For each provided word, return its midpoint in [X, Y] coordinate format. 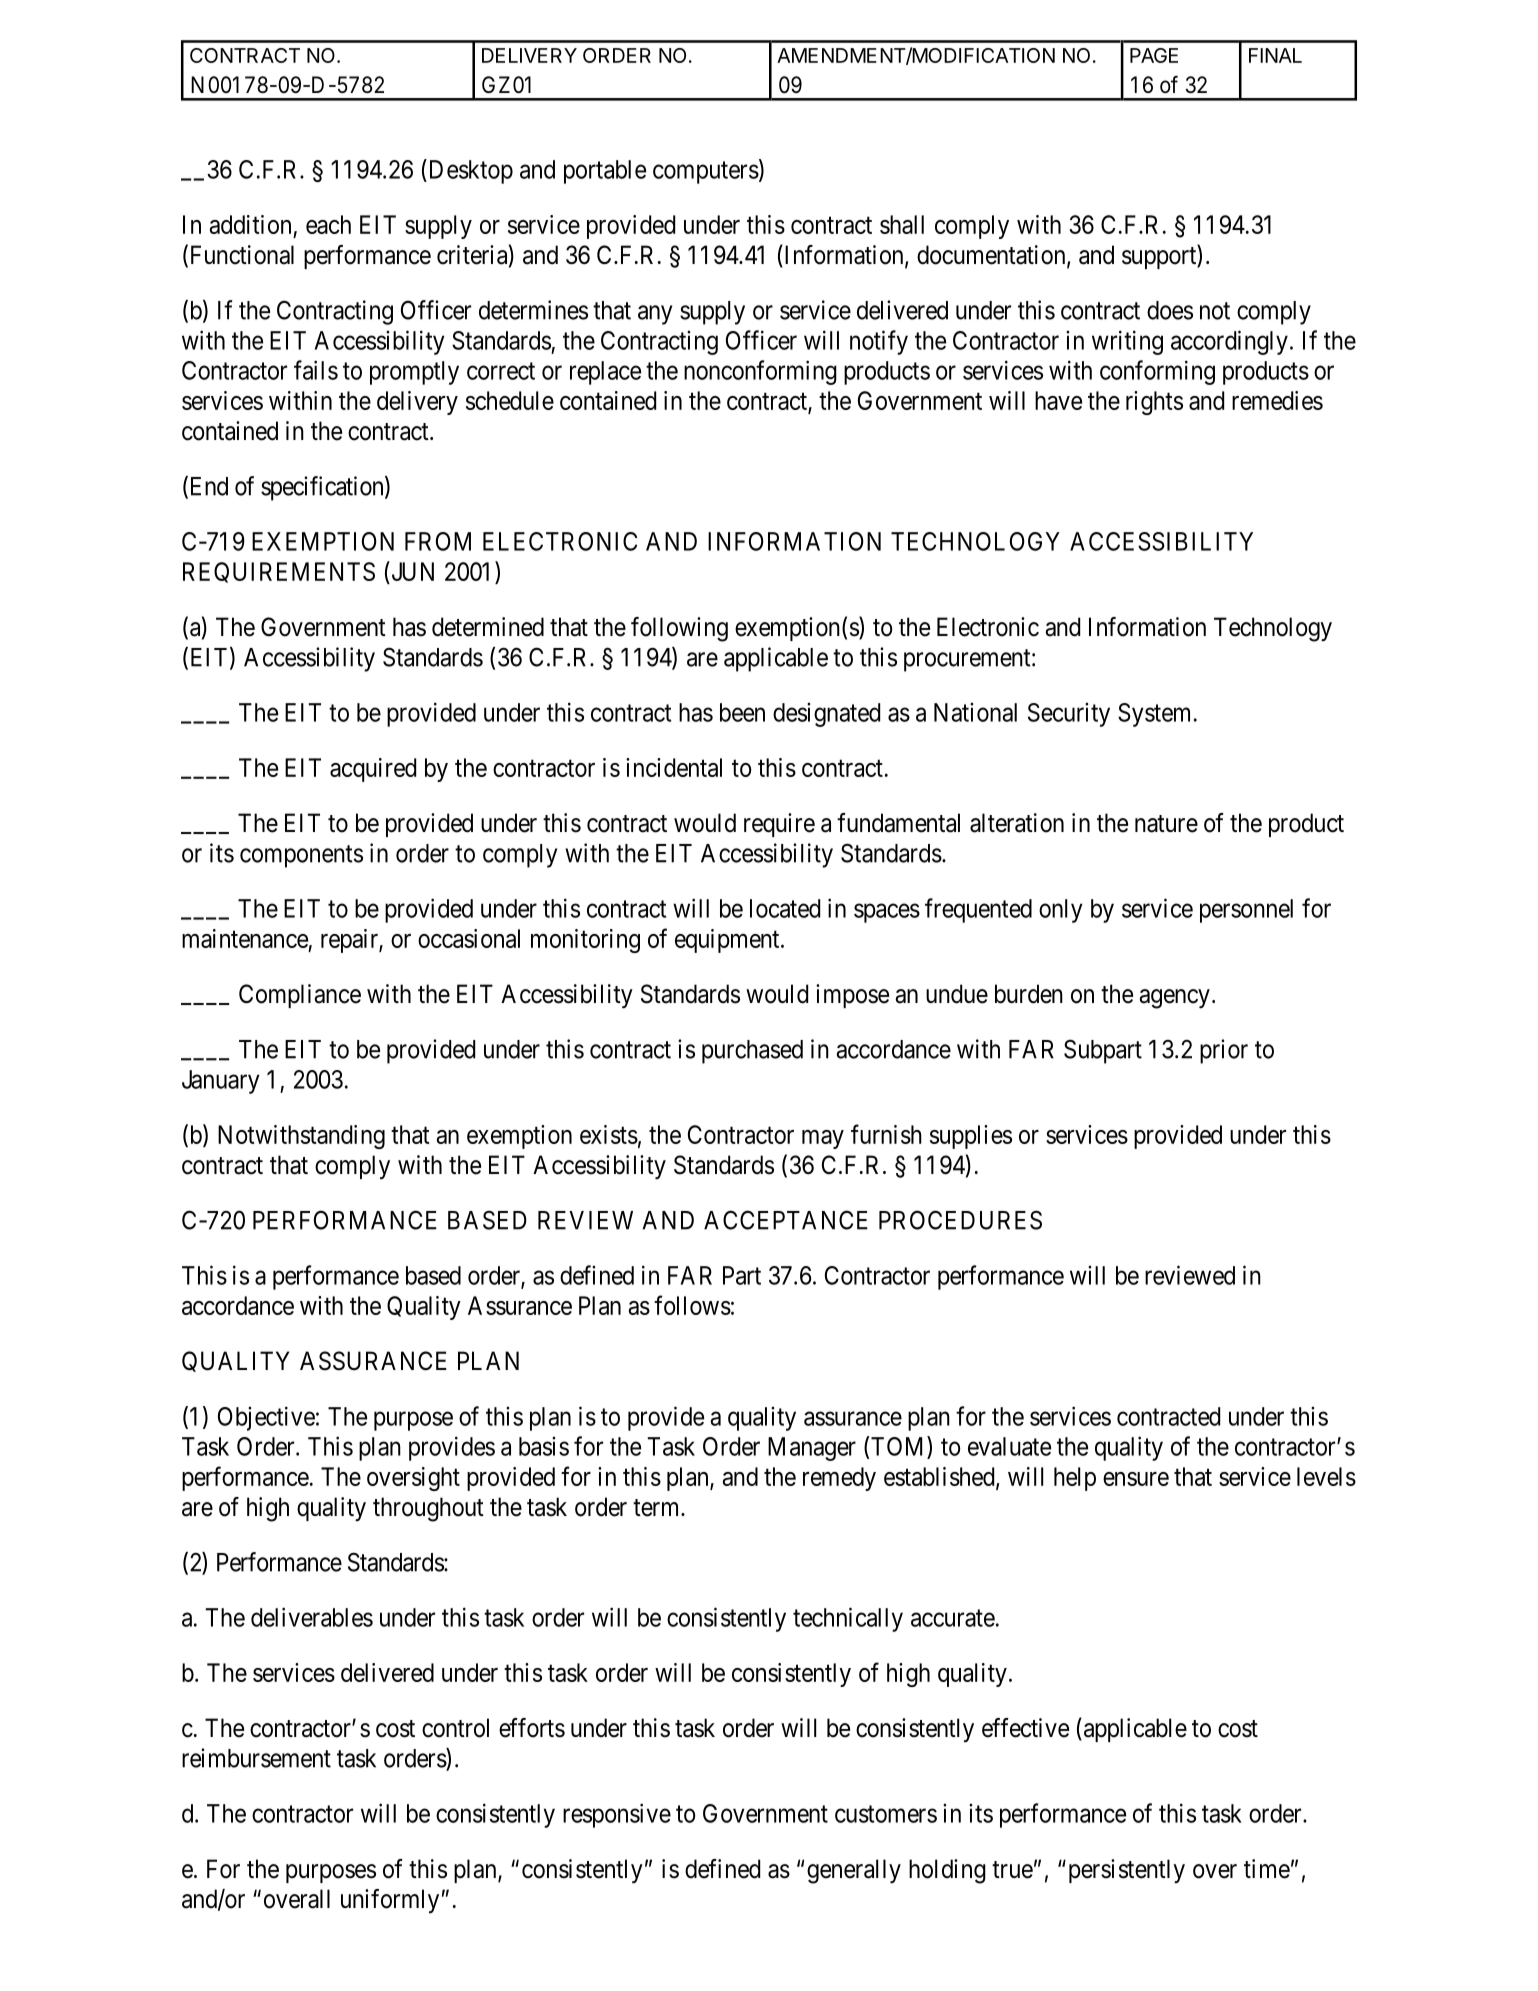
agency [1174, 999]
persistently [1125, 1871]
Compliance [300, 996]
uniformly [390, 1901]
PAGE [1154, 55]
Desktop [469, 171]
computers [706, 172]
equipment [728, 941]
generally [854, 1871]
